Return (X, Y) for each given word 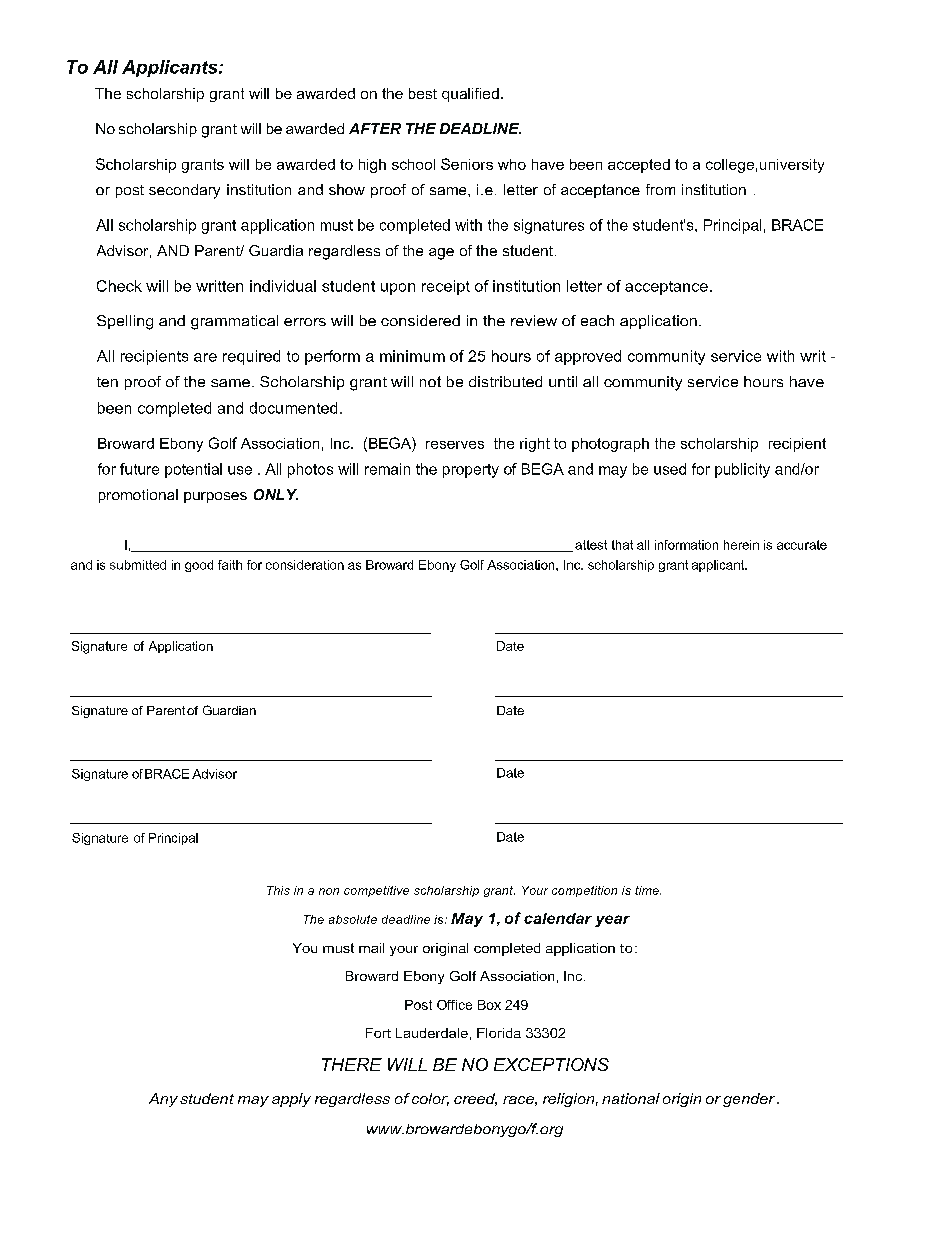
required (251, 357)
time (648, 890)
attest (591, 545)
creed (475, 1099)
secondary (184, 191)
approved (588, 357)
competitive (376, 891)
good (199, 566)
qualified (470, 95)
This (278, 890)
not (430, 381)
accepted (639, 166)
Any (163, 1100)
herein (741, 545)
